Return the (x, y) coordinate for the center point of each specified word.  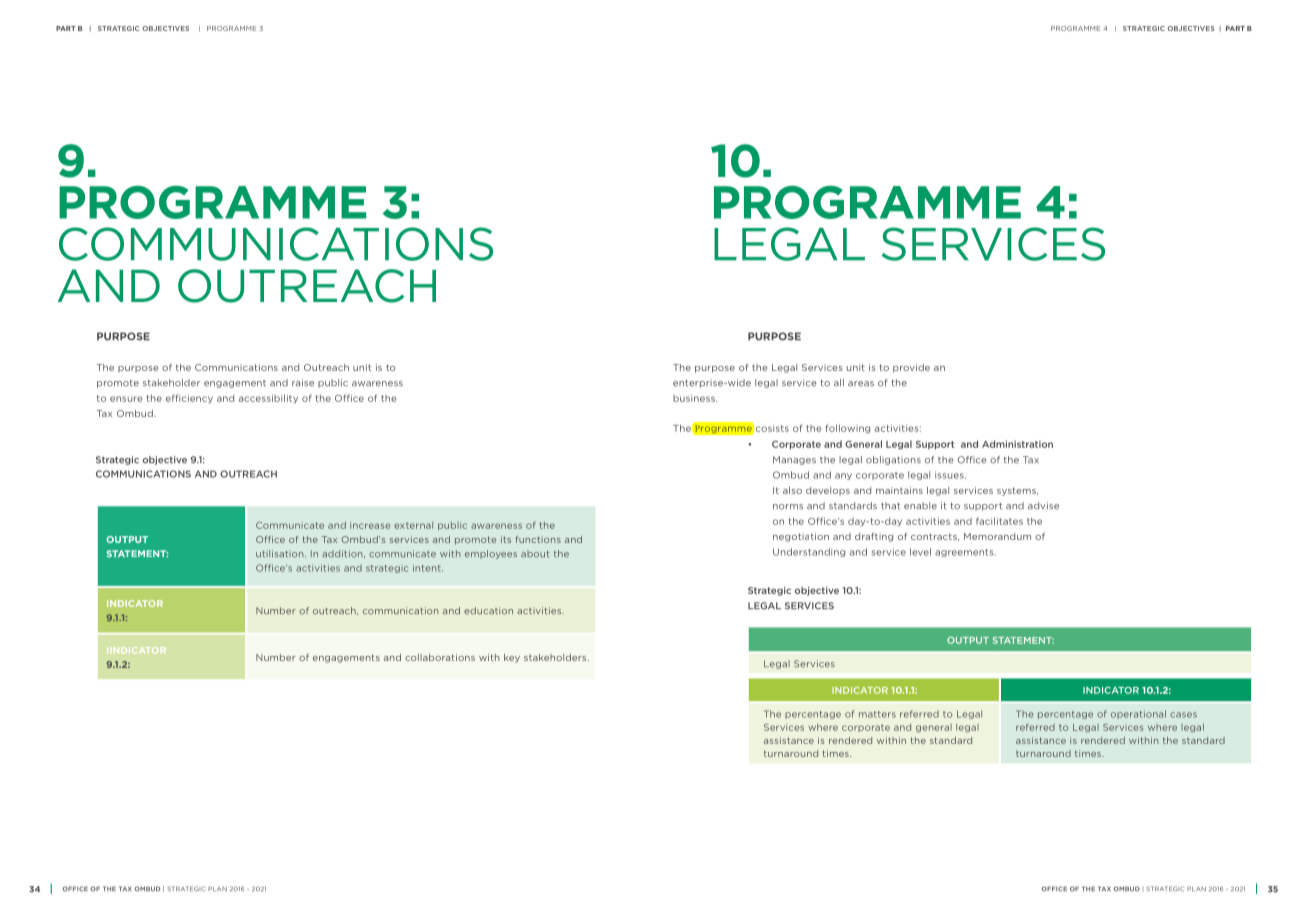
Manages (794, 460)
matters (877, 714)
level (920, 552)
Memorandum (997, 536)
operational (1138, 714)
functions (538, 539)
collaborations (440, 657)
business (695, 398)
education (488, 611)
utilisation (281, 553)
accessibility (268, 399)
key (512, 658)
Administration (1017, 444)
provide (911, 368)
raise (303, 383)
